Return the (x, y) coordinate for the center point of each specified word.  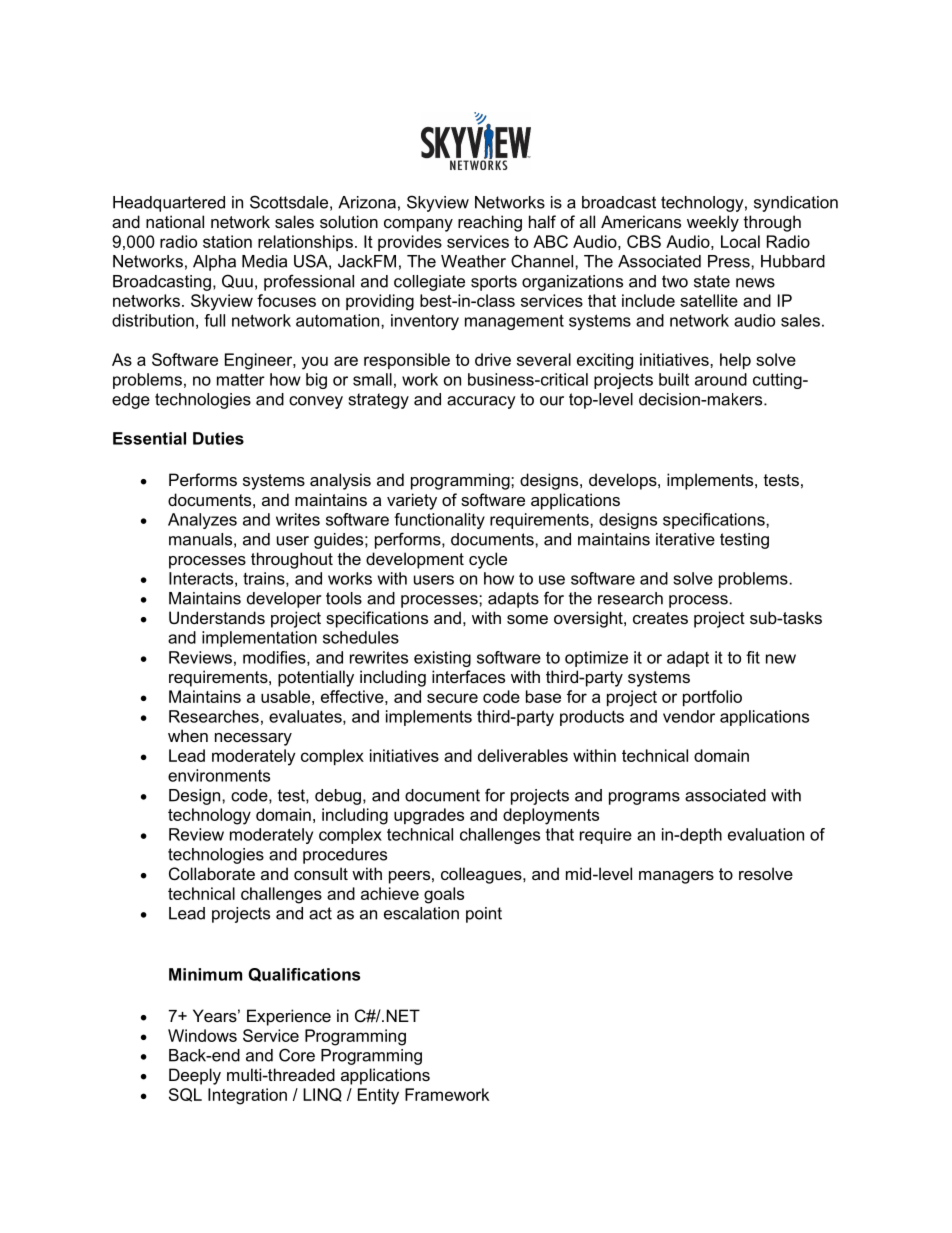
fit (753, 657)
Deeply (195, 1076)
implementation (259, 639)
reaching (490, 223)
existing (442, 659)
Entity (378, 1096)
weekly (713, 223)
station (227, 241)
